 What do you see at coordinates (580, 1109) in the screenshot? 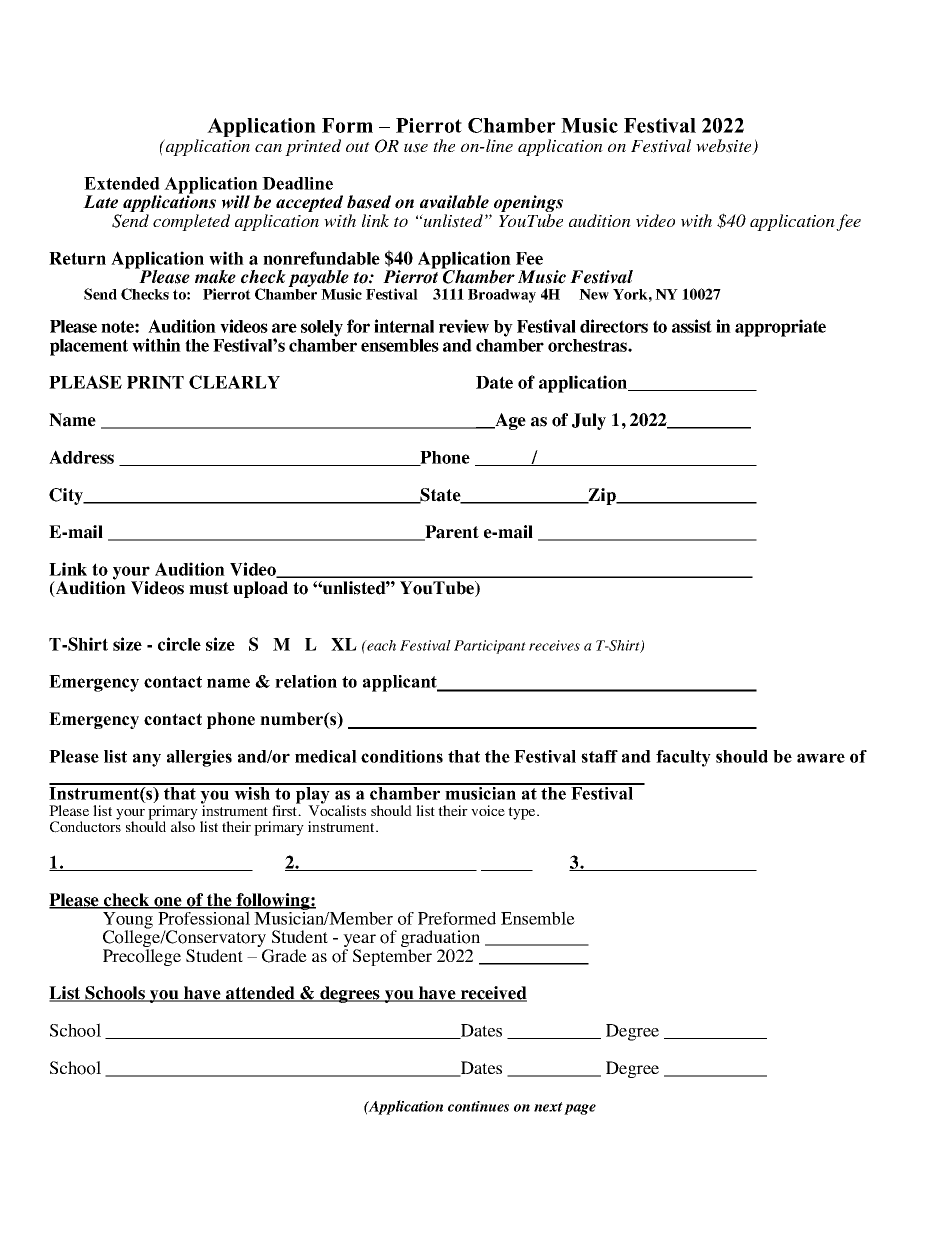
I see `page` at bounding box center [580, 1109].
